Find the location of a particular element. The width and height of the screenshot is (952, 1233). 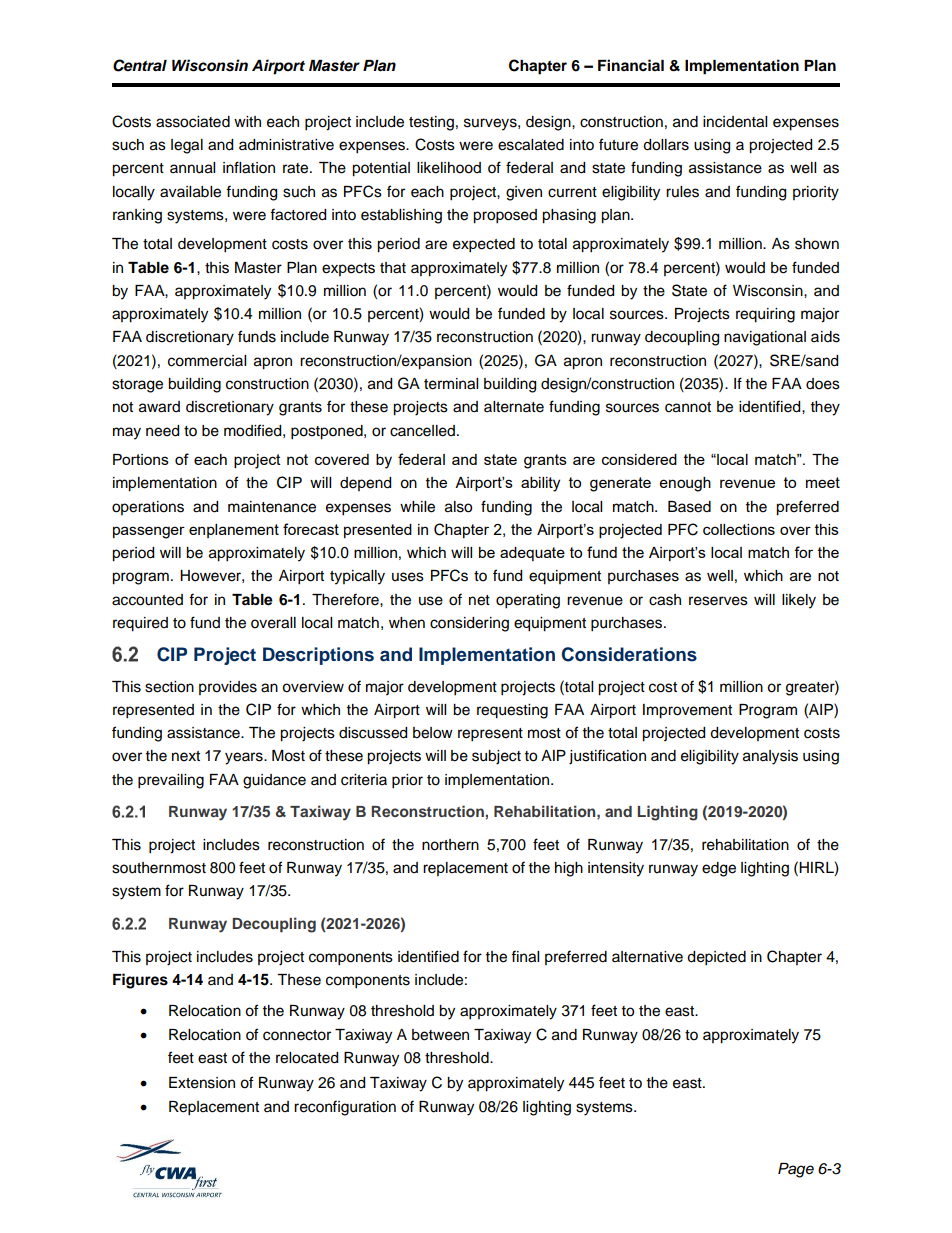

testing is located at coordinates (431, 123).
